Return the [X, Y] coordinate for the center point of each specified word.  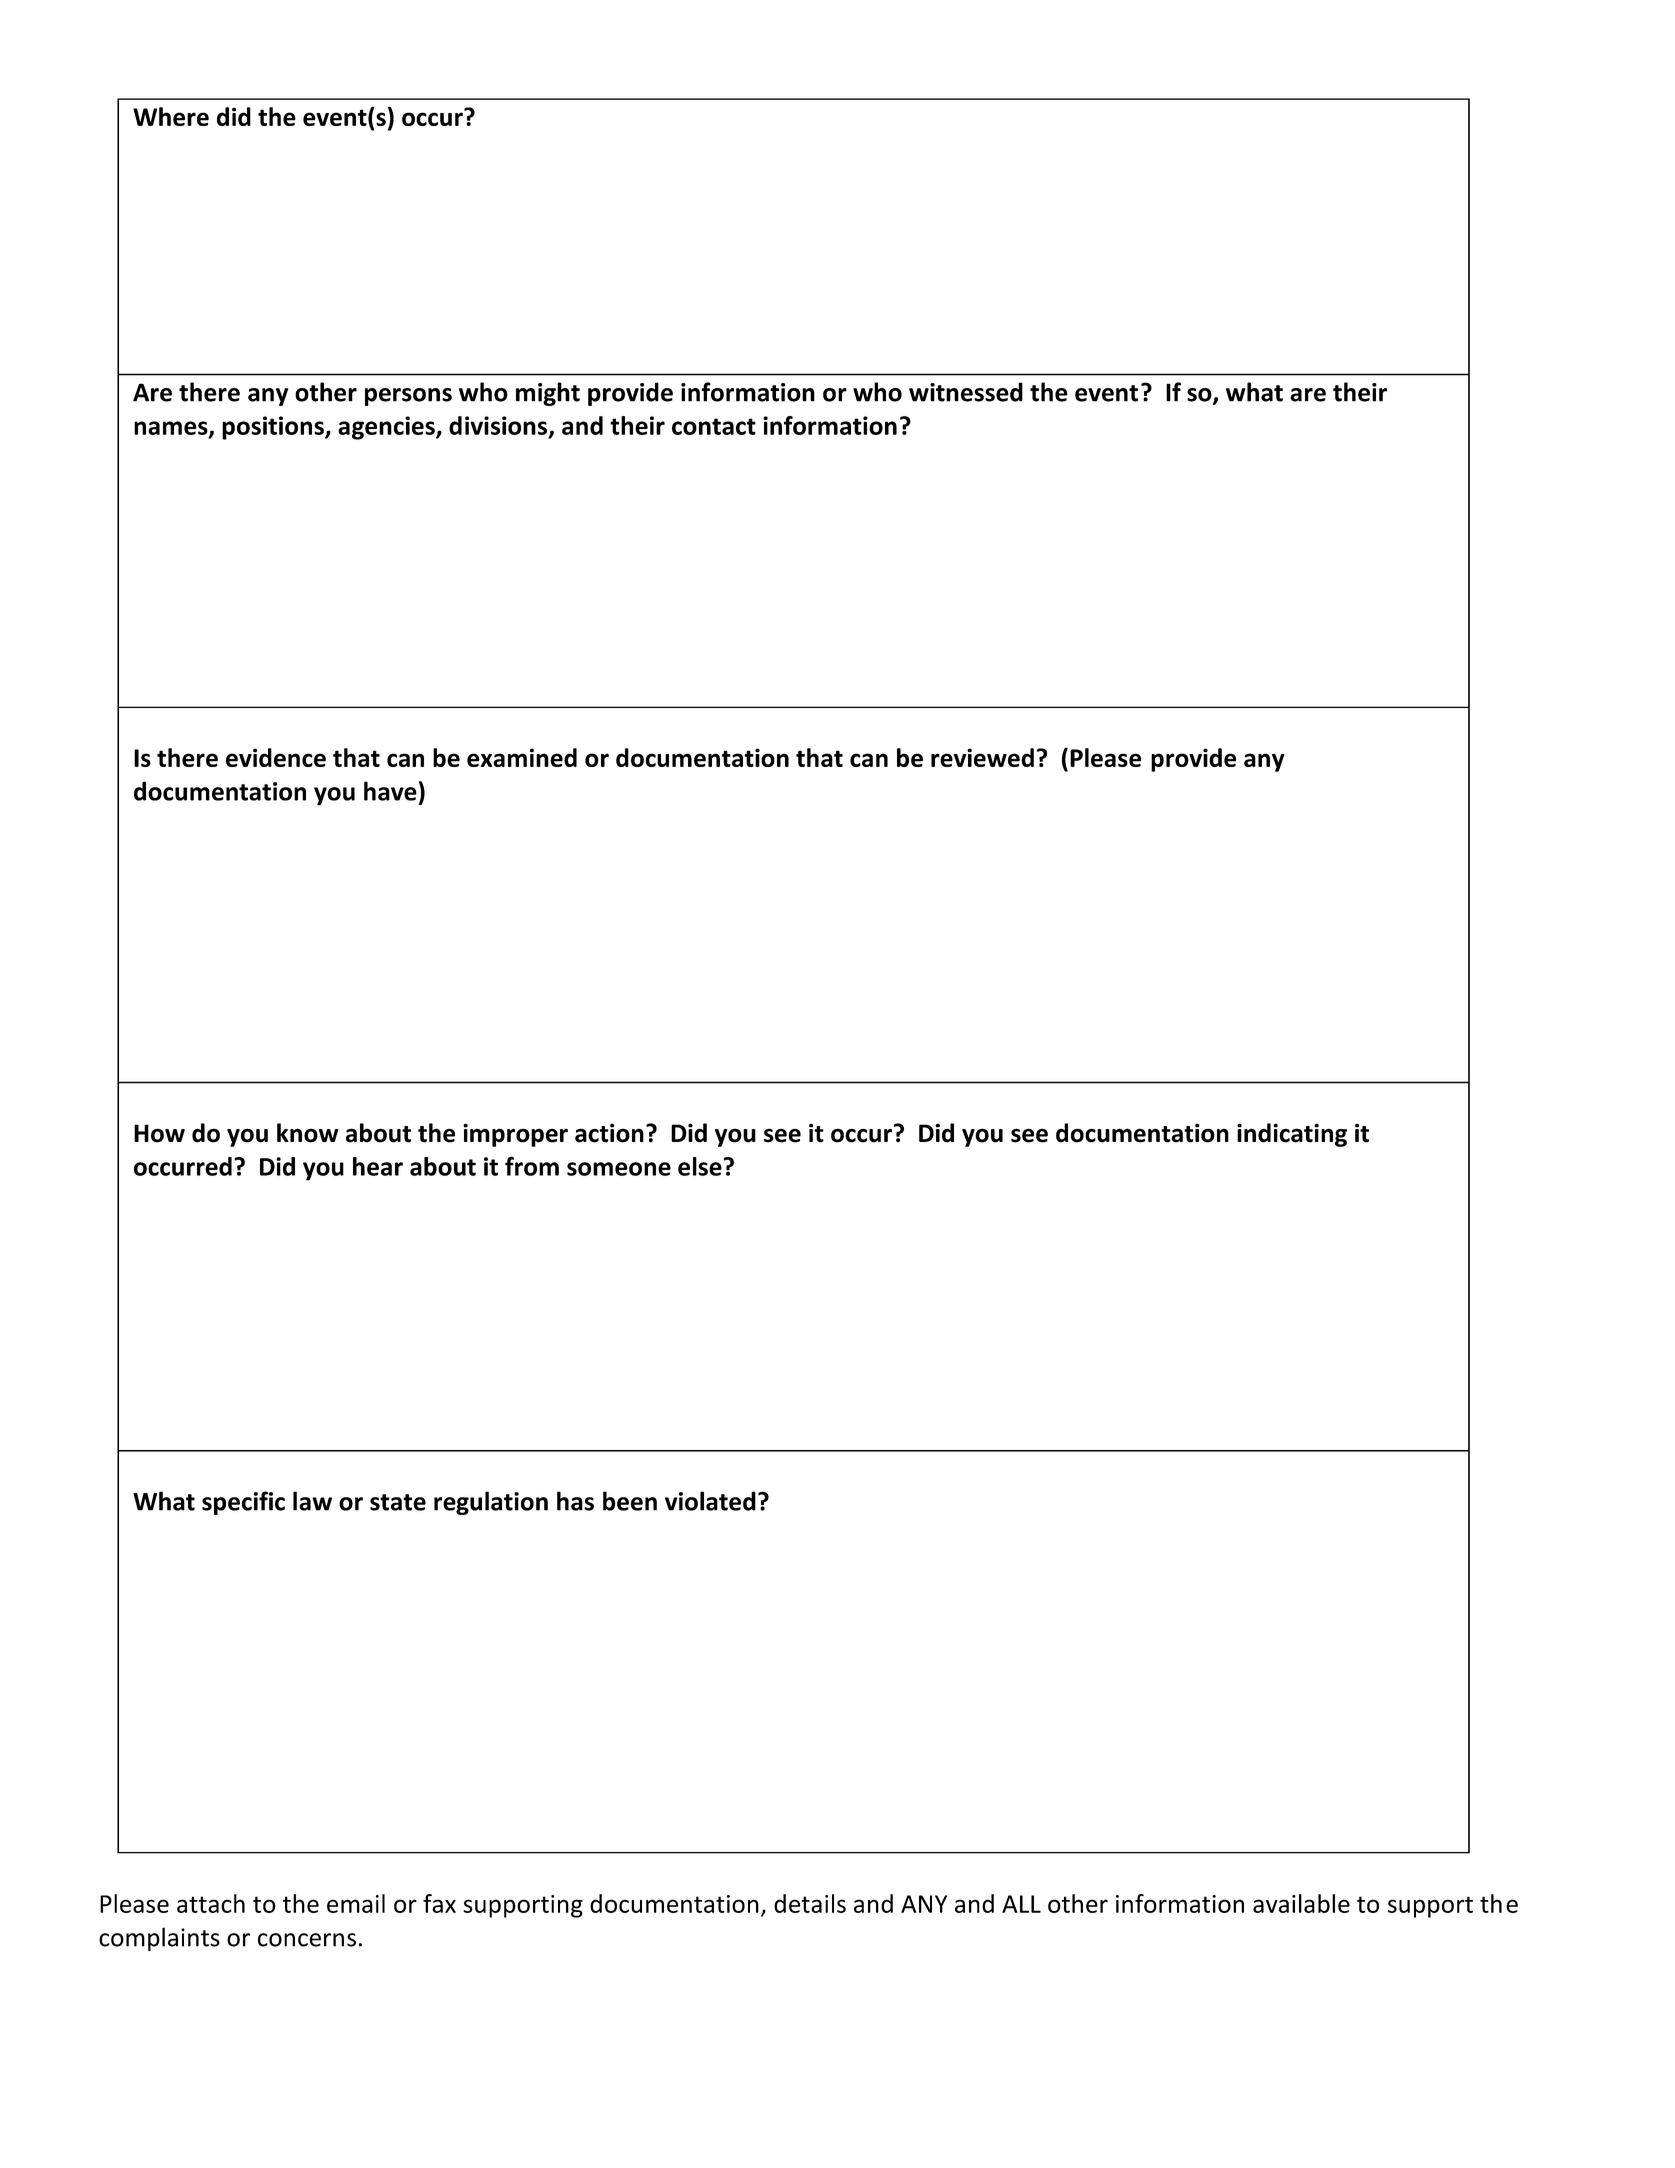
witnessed [966, 392]
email [356, 1903]
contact [714, 426]
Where [171, 116]
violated [710, 1501]
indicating [1292, 1135]
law [312, 1501]
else [700, 1166]
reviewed [982, 757]
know [308, 1133]
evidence [276, 757]
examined [522, 757]
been [630, 1501]
